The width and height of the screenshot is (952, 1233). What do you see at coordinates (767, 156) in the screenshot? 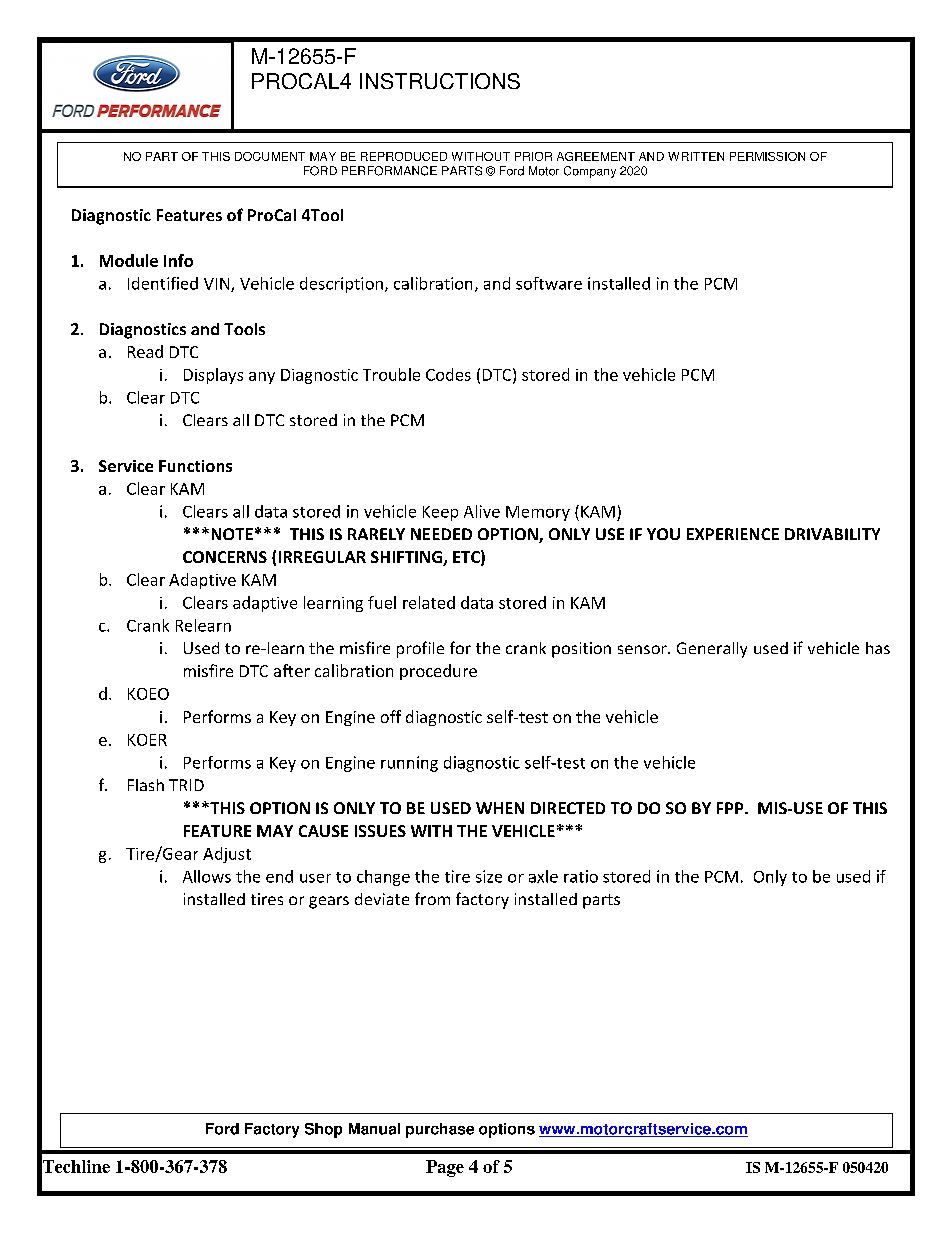
I see `PERMISSION` at bounding box center [767, 156].
